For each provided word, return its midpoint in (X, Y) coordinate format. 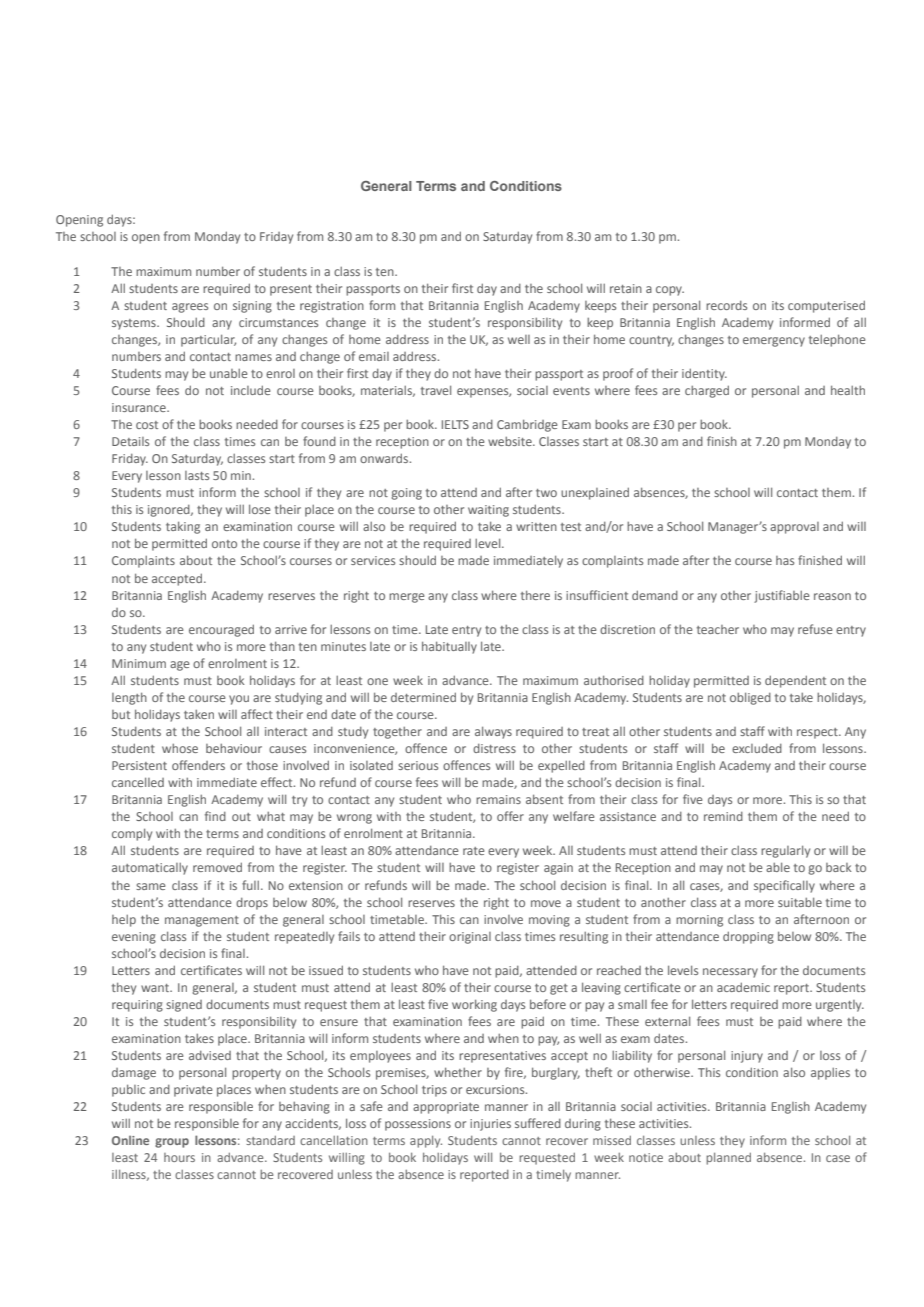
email (374, 356)
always (493, 732)
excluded (757, 748)
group (172, 1143)
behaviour (234, 748)
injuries (490, 1125)
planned (728, 1159)
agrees (190, 308)
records (726, 305)
